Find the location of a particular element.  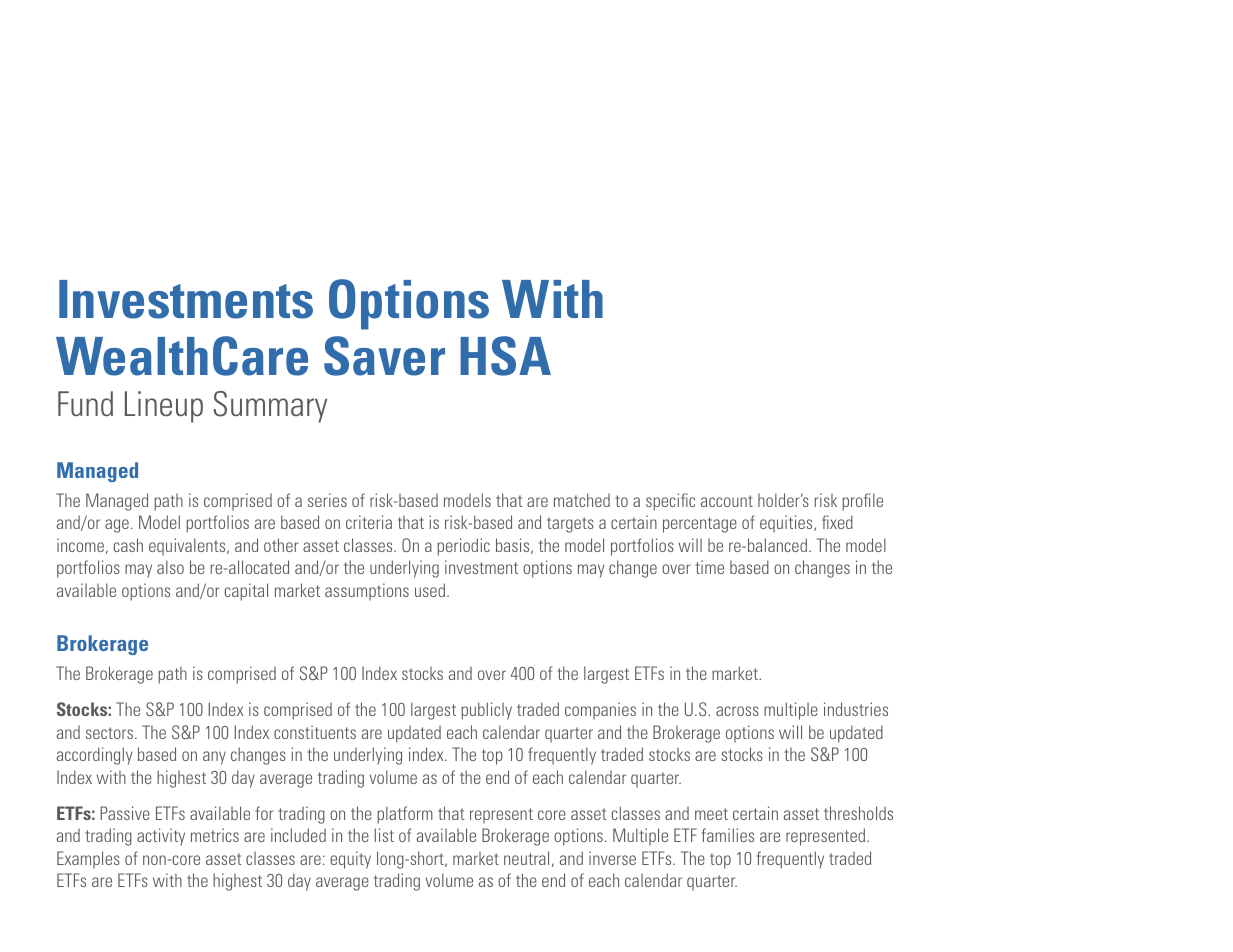

capital is located at coordinates (246, 592).
